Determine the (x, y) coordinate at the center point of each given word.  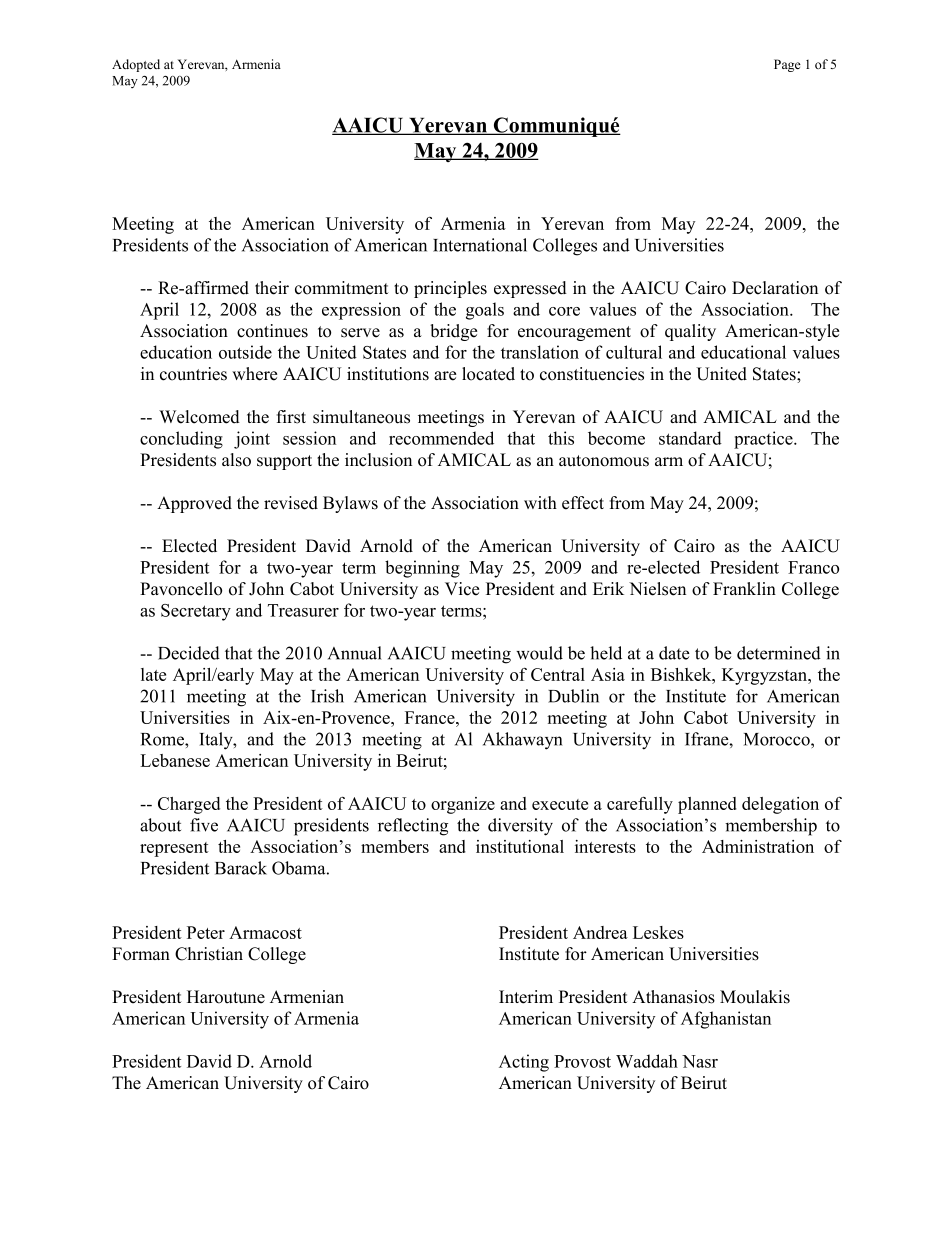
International (480, 245)
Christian (209, 954)
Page (787, 65)
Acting (524, 1063)
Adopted (136, 65)
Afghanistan (726, 1020)
